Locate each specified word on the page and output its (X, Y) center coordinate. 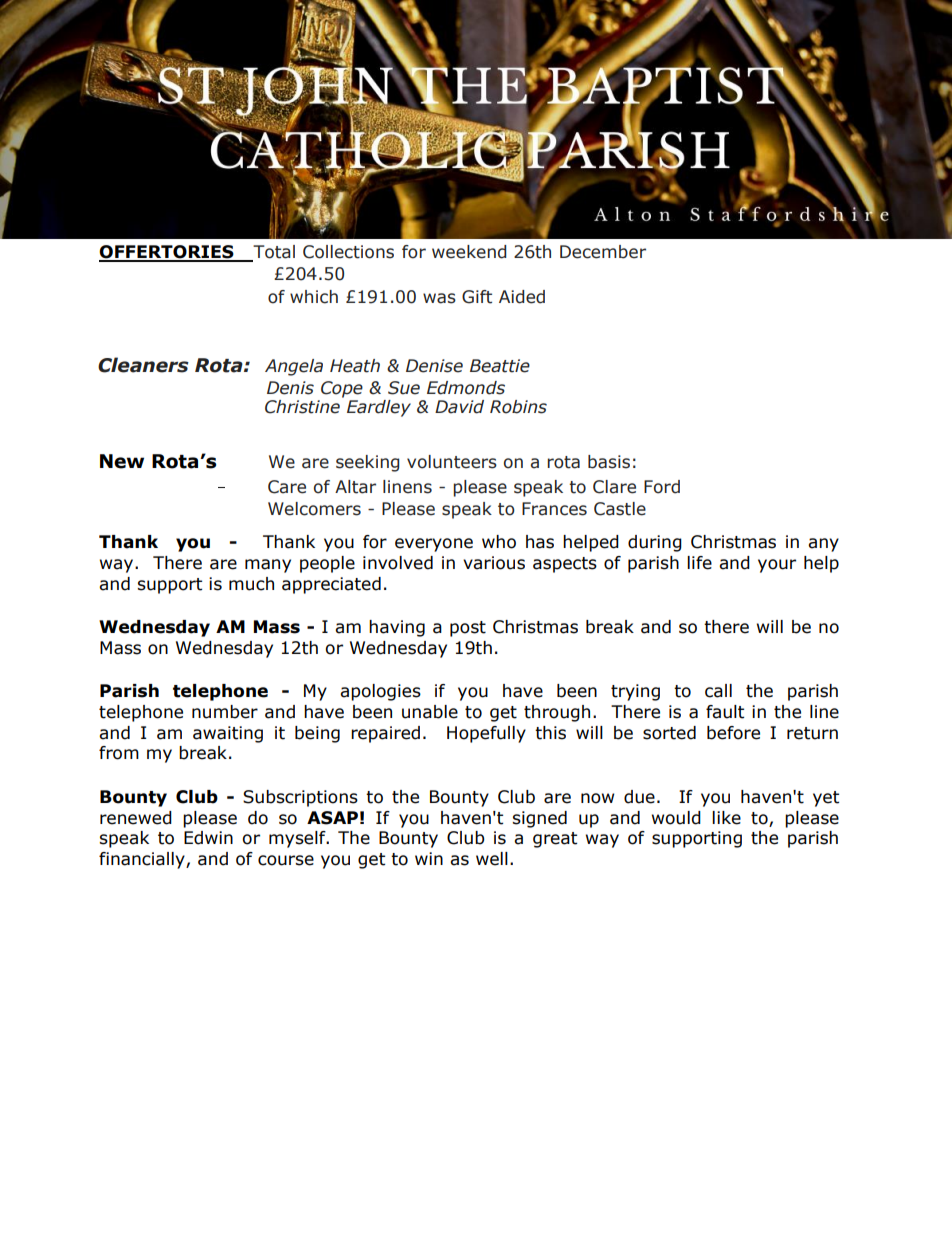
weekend (469, 252)
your (777, 566)
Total (273, 253)
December (603, 252)
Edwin (208, 838)
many (268, 566)
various (494, 563)
